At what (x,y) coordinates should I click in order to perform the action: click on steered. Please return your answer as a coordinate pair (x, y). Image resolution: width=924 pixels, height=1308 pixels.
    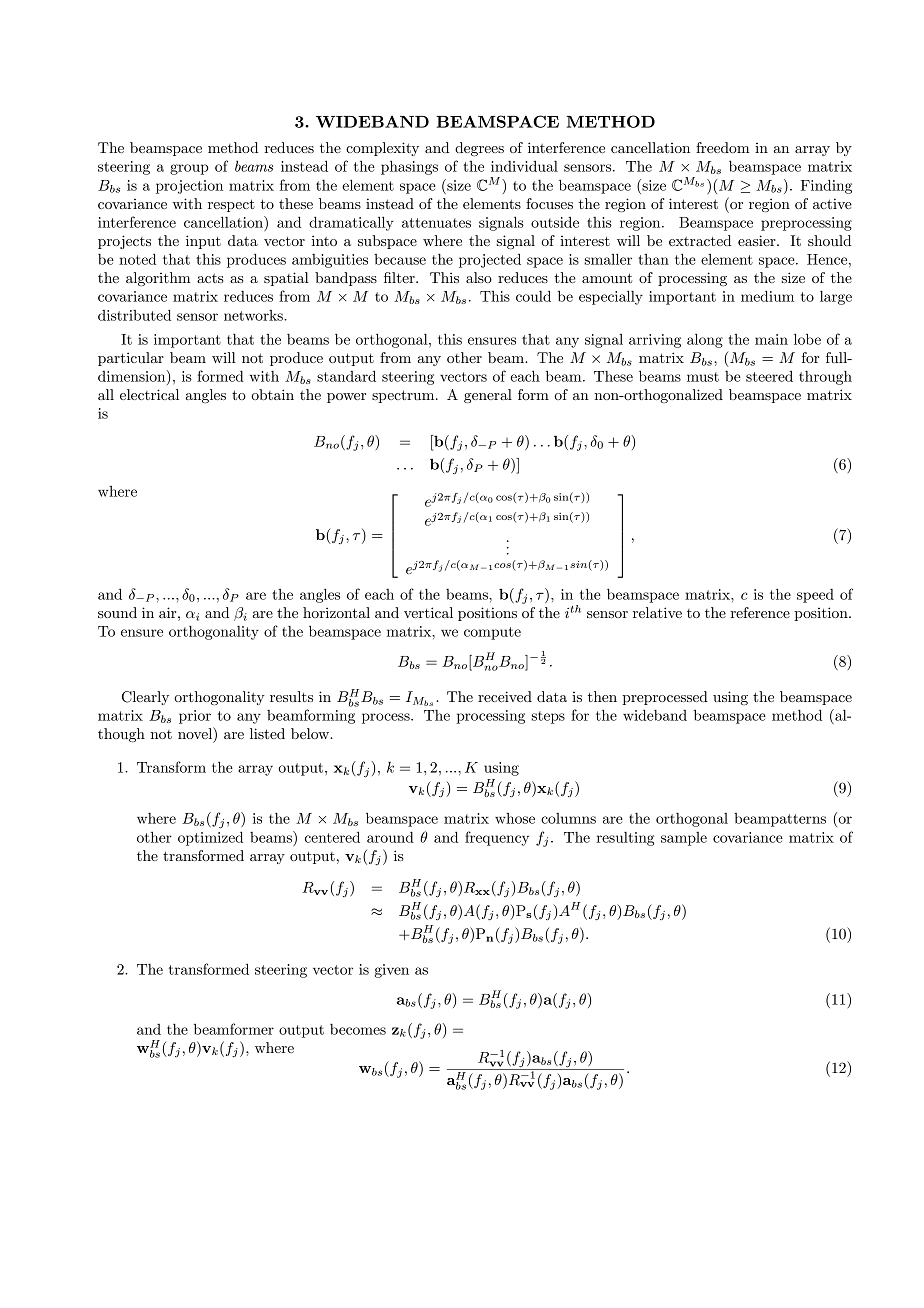
    Looking at the image, I should click on (769, 376).
